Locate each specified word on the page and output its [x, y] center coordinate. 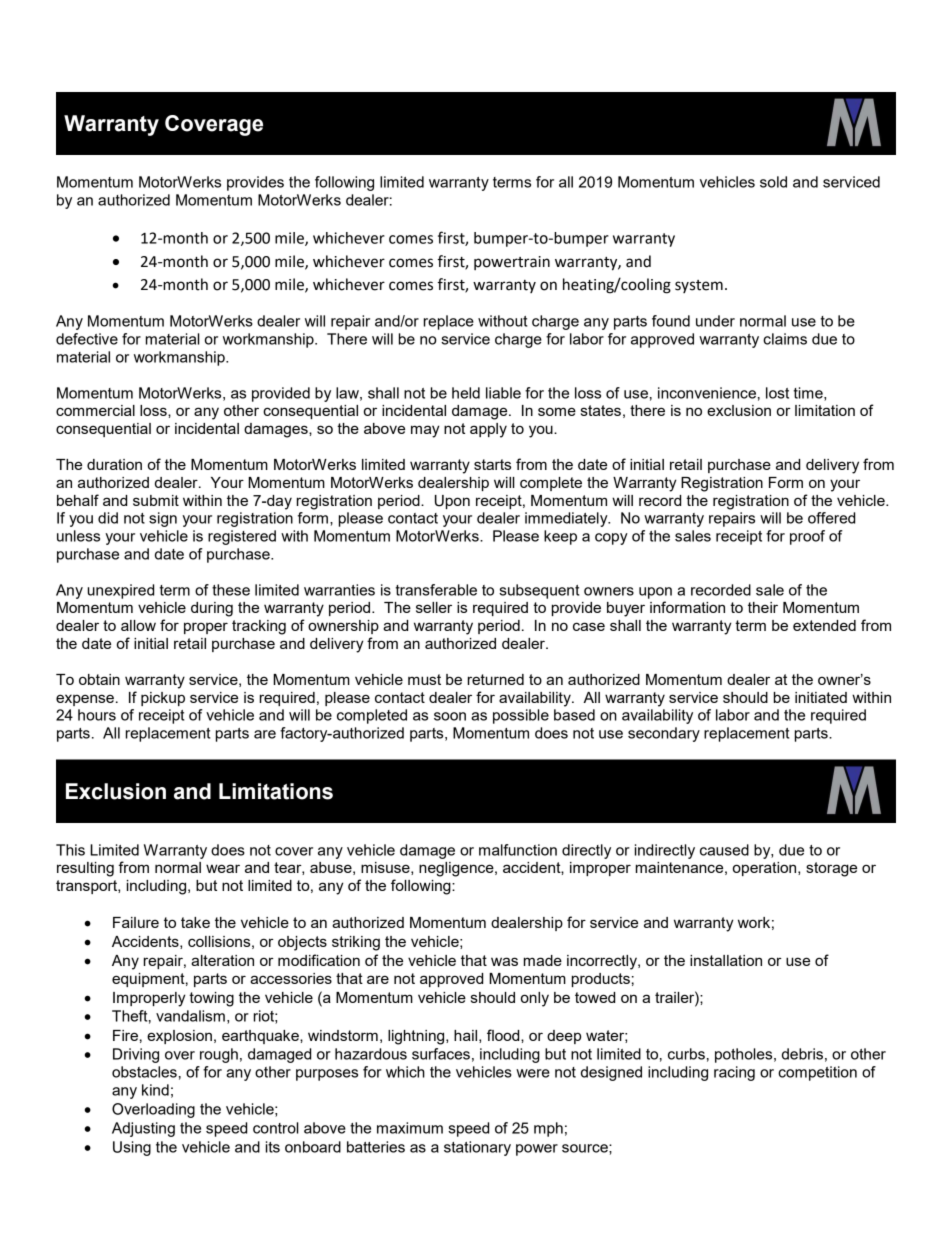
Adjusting [143, 1129]
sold [773, 182]
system [699, 286]
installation [726, 960]
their [763, 607]
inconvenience [707, 393]
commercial [95, 410]
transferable [436, 590]
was [504, 961]
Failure [136, 922]
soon [450, 716]
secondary [664, 734]
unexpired [120, 591]
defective [87, 339]
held [466, 393]
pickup [163, 699]
